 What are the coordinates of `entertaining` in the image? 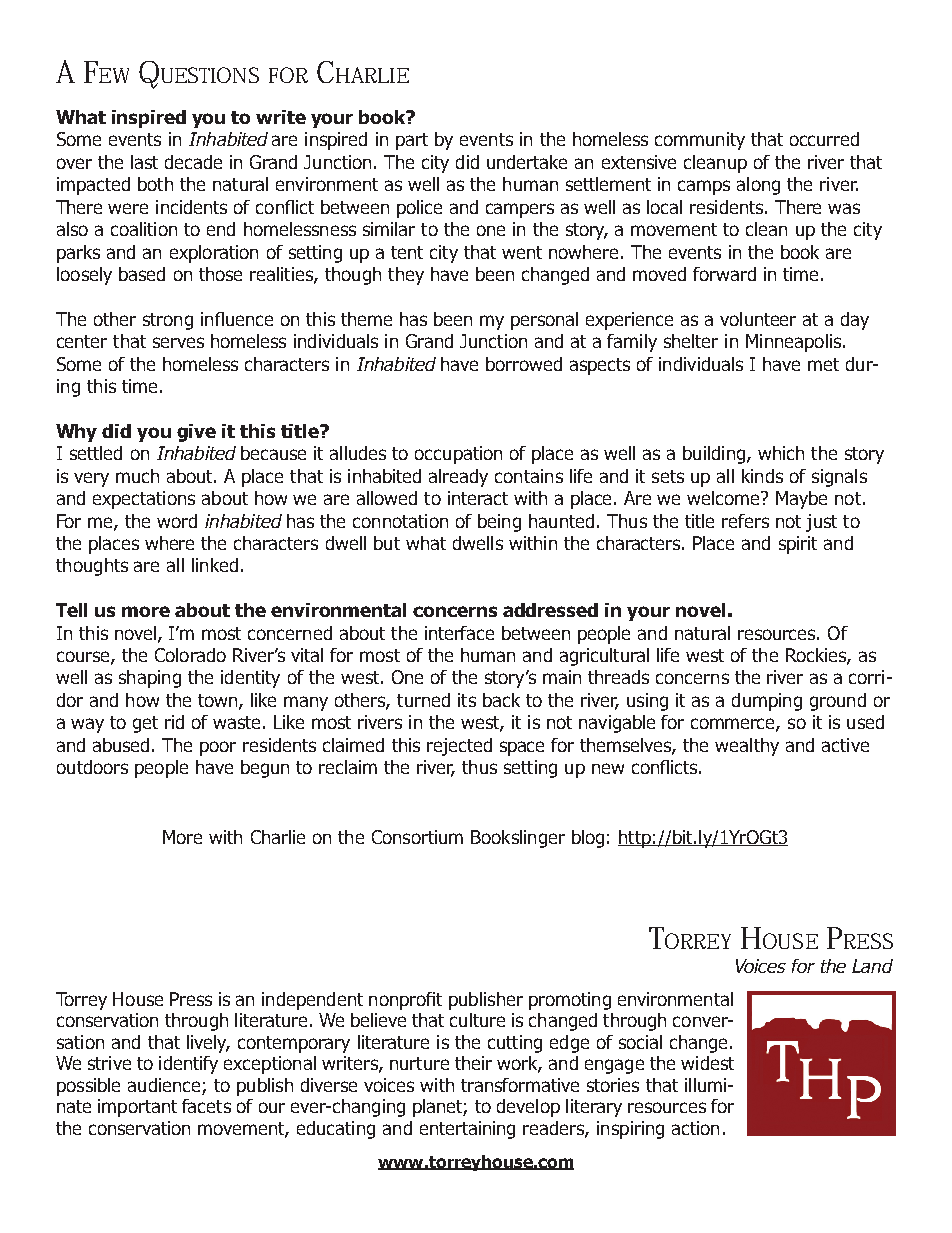 It's located at (467, 1130).
